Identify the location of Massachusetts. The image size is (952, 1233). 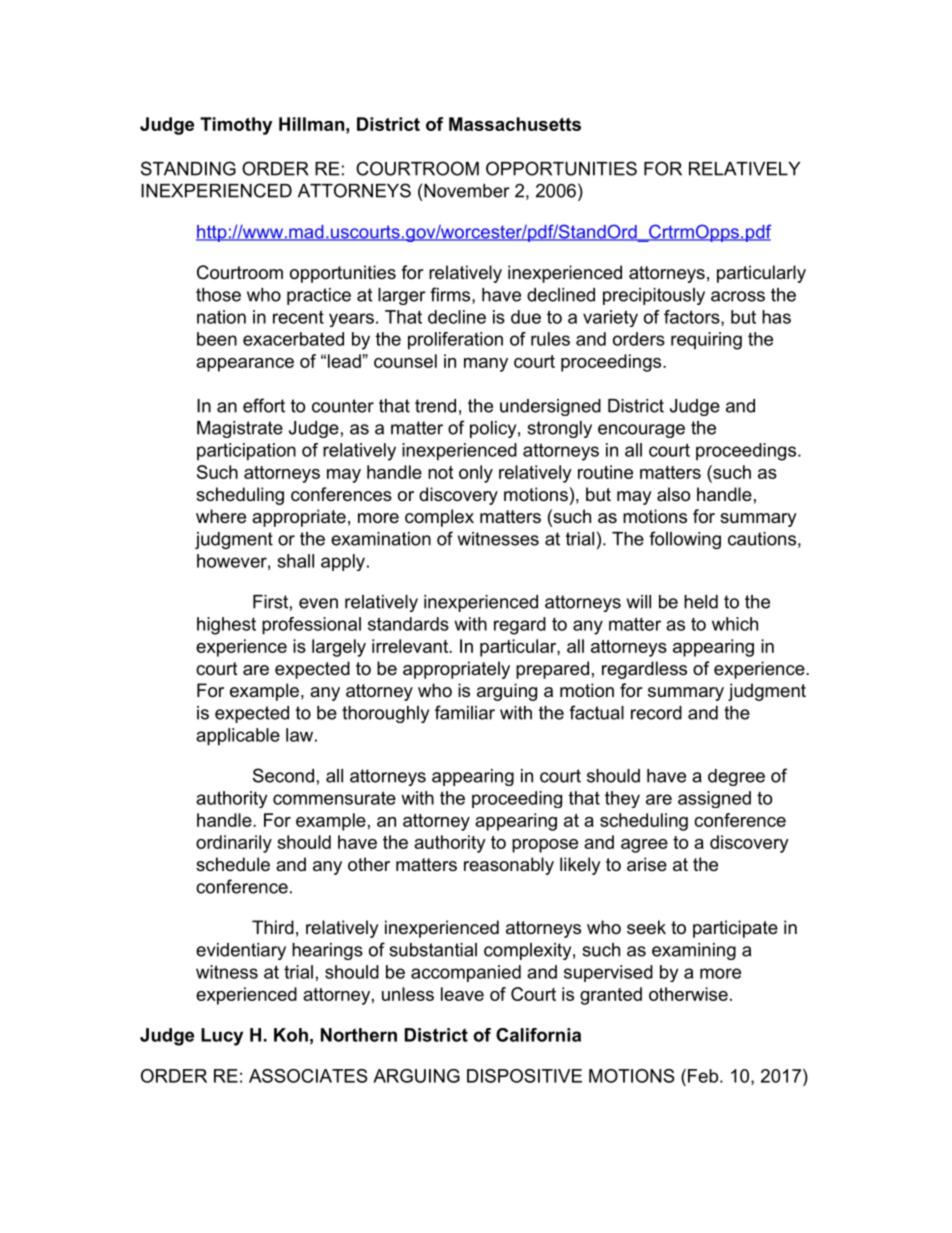
(515, 124).
